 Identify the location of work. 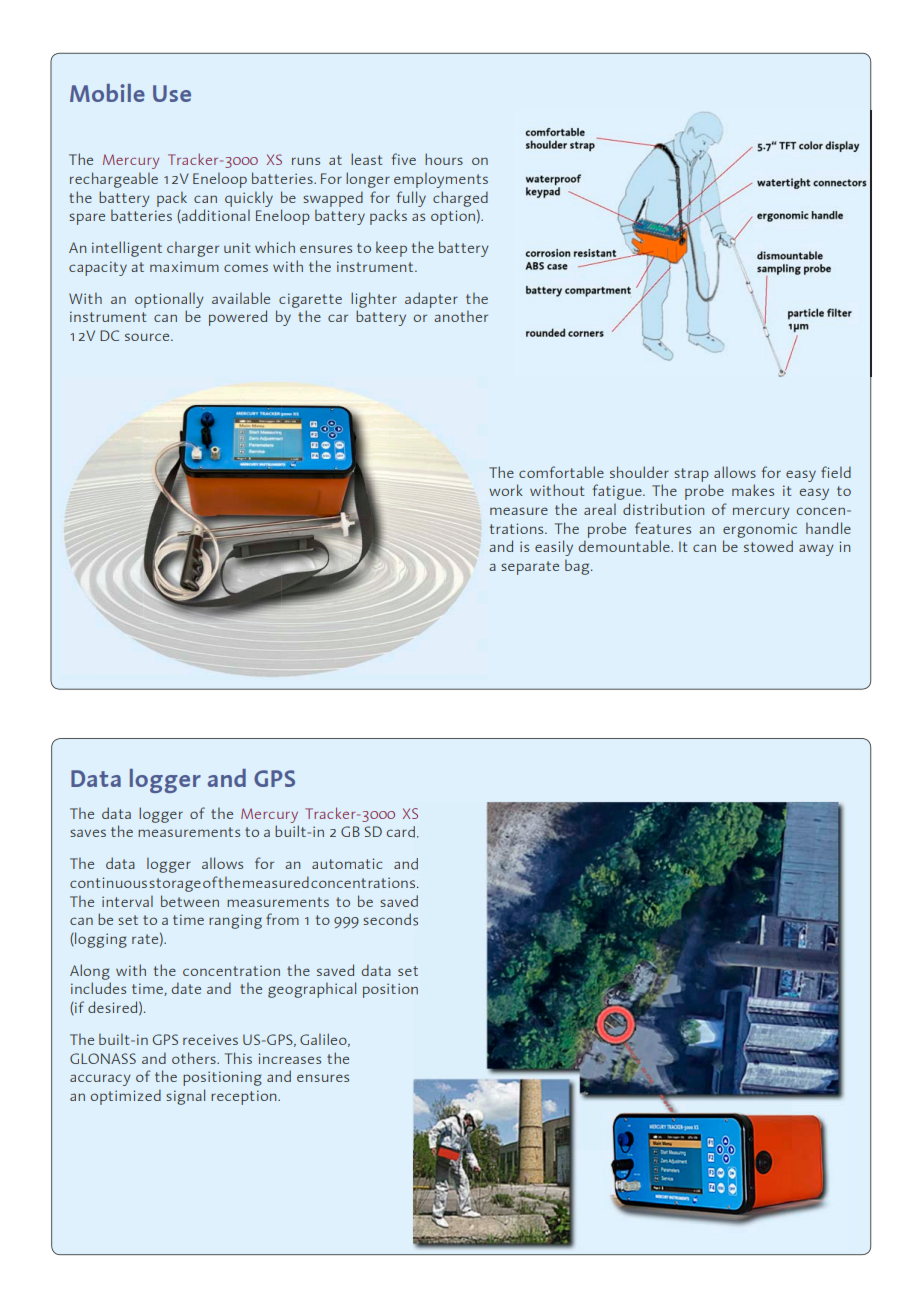
(506, 490).
